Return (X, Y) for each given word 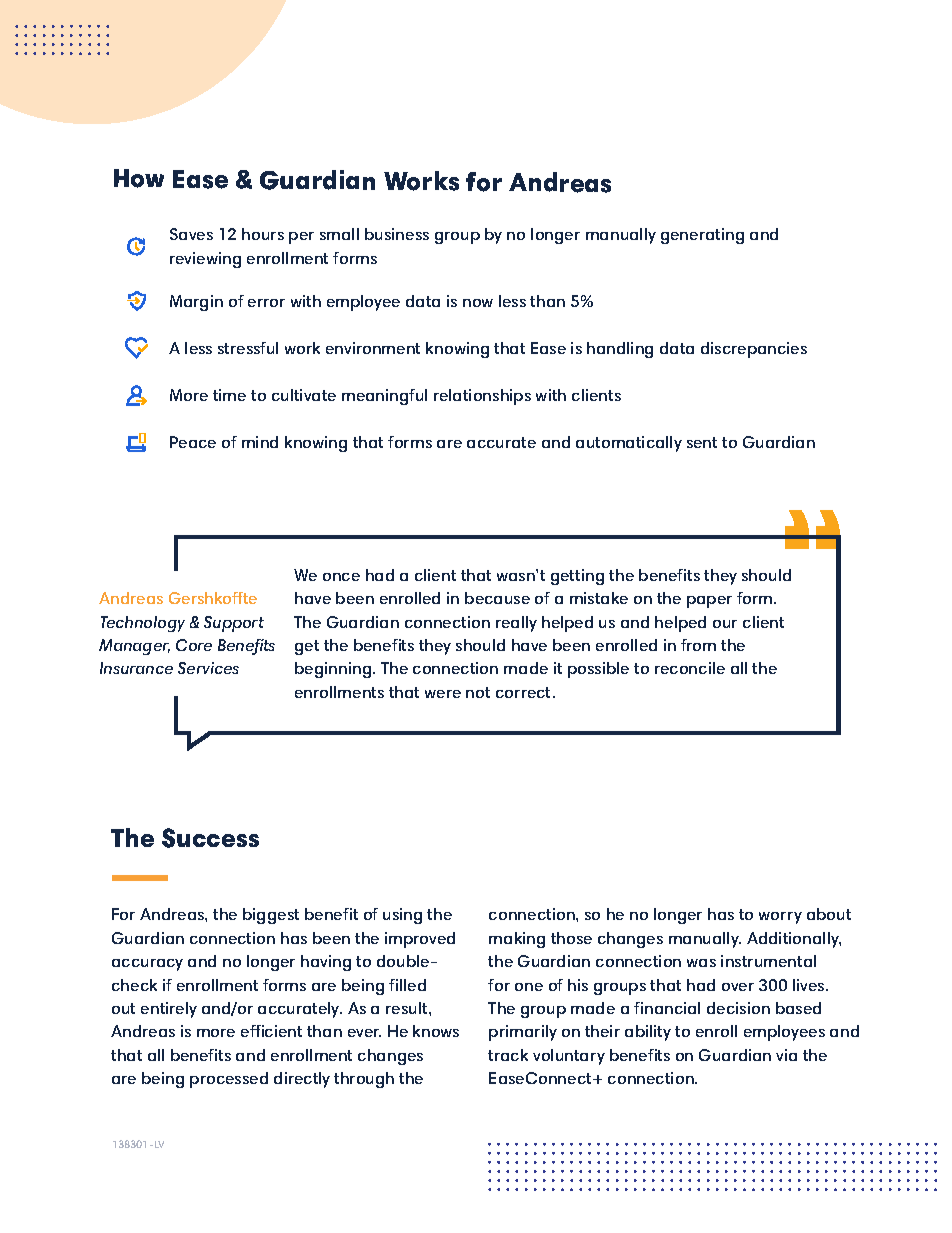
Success (210, 838)
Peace (193, 442)
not (478, 692)
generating (702, 236)
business (397, 234)
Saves (191, 234)
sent (702, 442)
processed (229, 1080)
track (508, 1055)
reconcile (690, 668)
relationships (482, 397)
